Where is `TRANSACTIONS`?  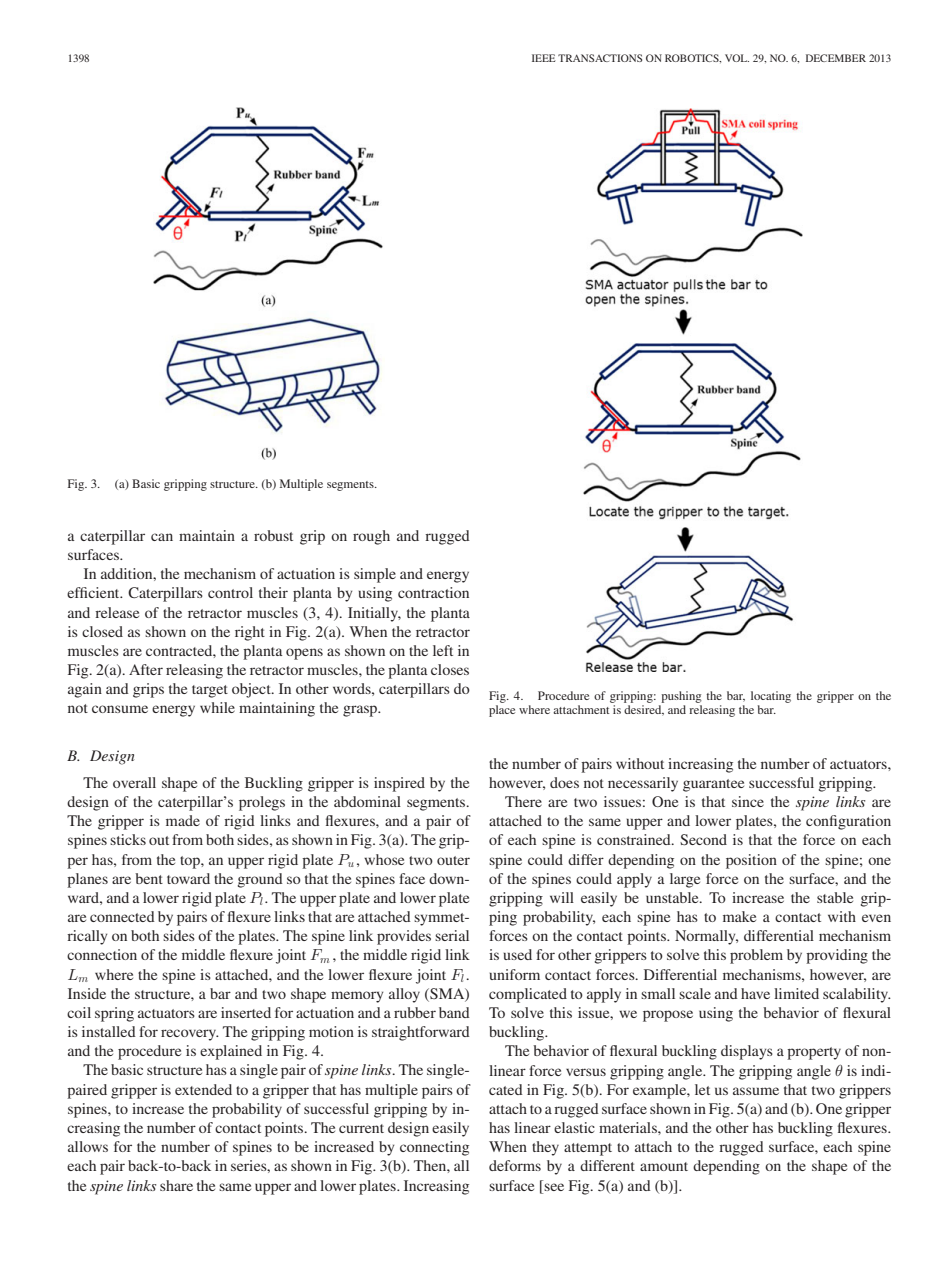
TRANSACTIONS is located at coordinates (600, 58).
